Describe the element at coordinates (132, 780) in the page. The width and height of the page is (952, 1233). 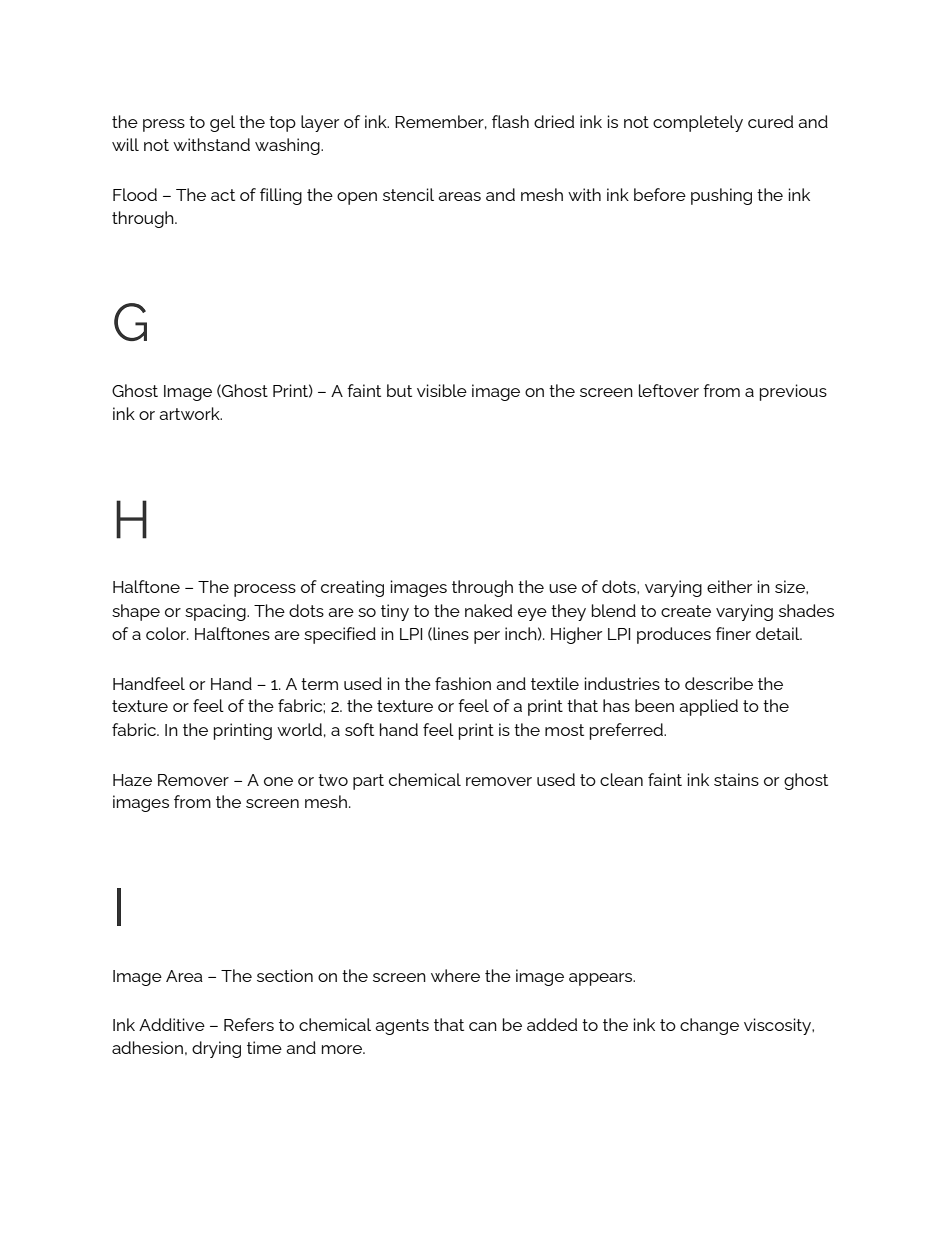
I see `Haze` at that location.
